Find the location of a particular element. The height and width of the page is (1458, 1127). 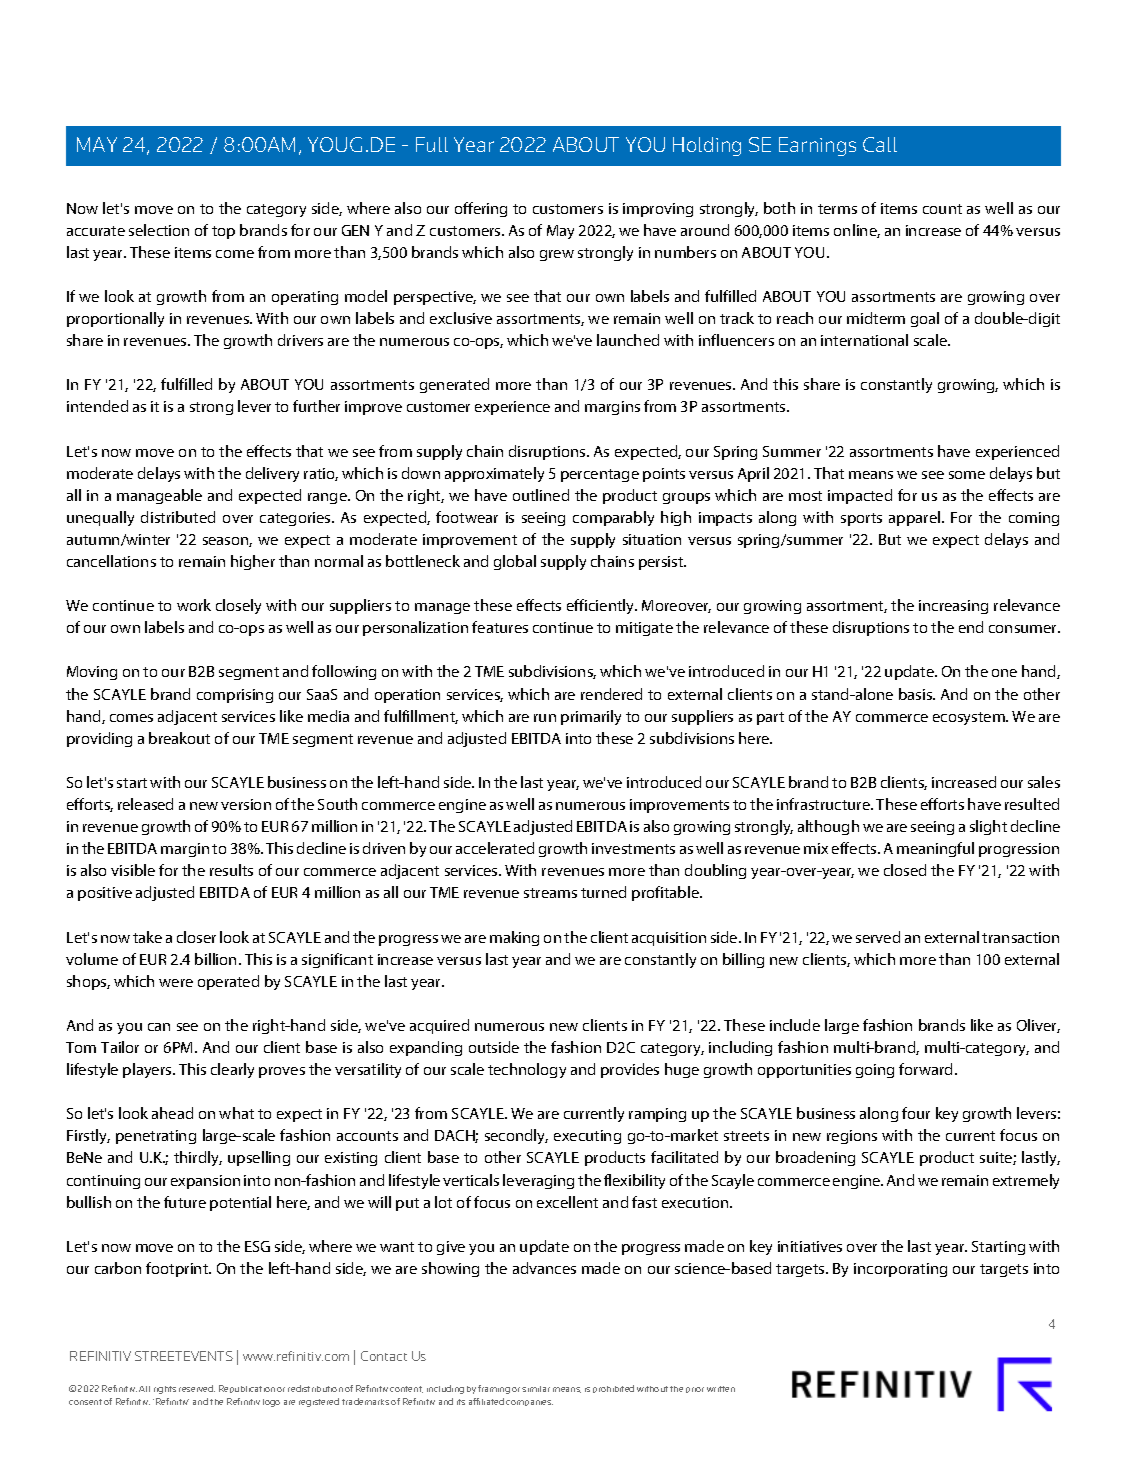

work is located at coordinates (194, 605).
